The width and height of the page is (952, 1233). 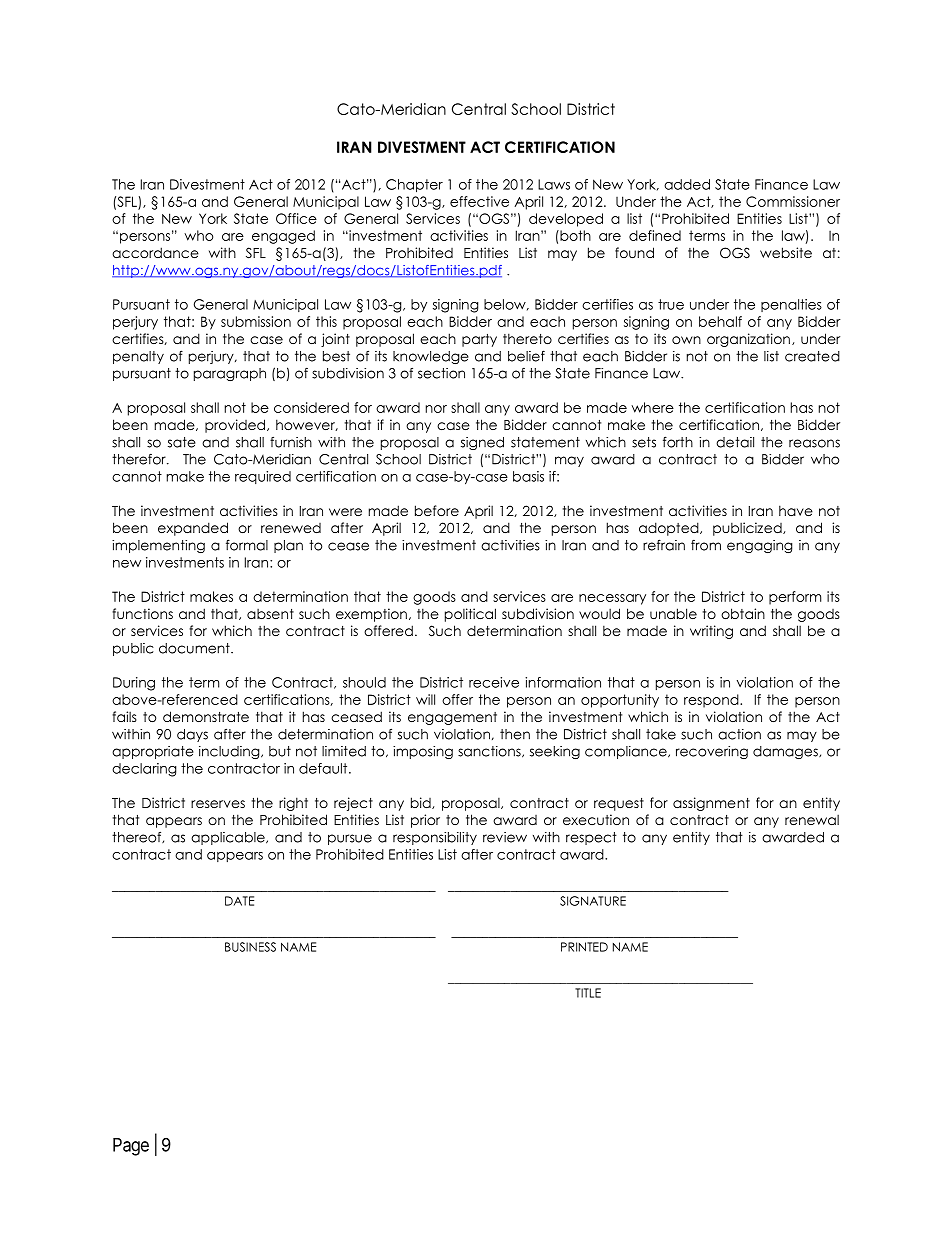 What do you see at coordinates (131, 1147) in the page?
I see `Page` at bounding box center [131, 1147].
